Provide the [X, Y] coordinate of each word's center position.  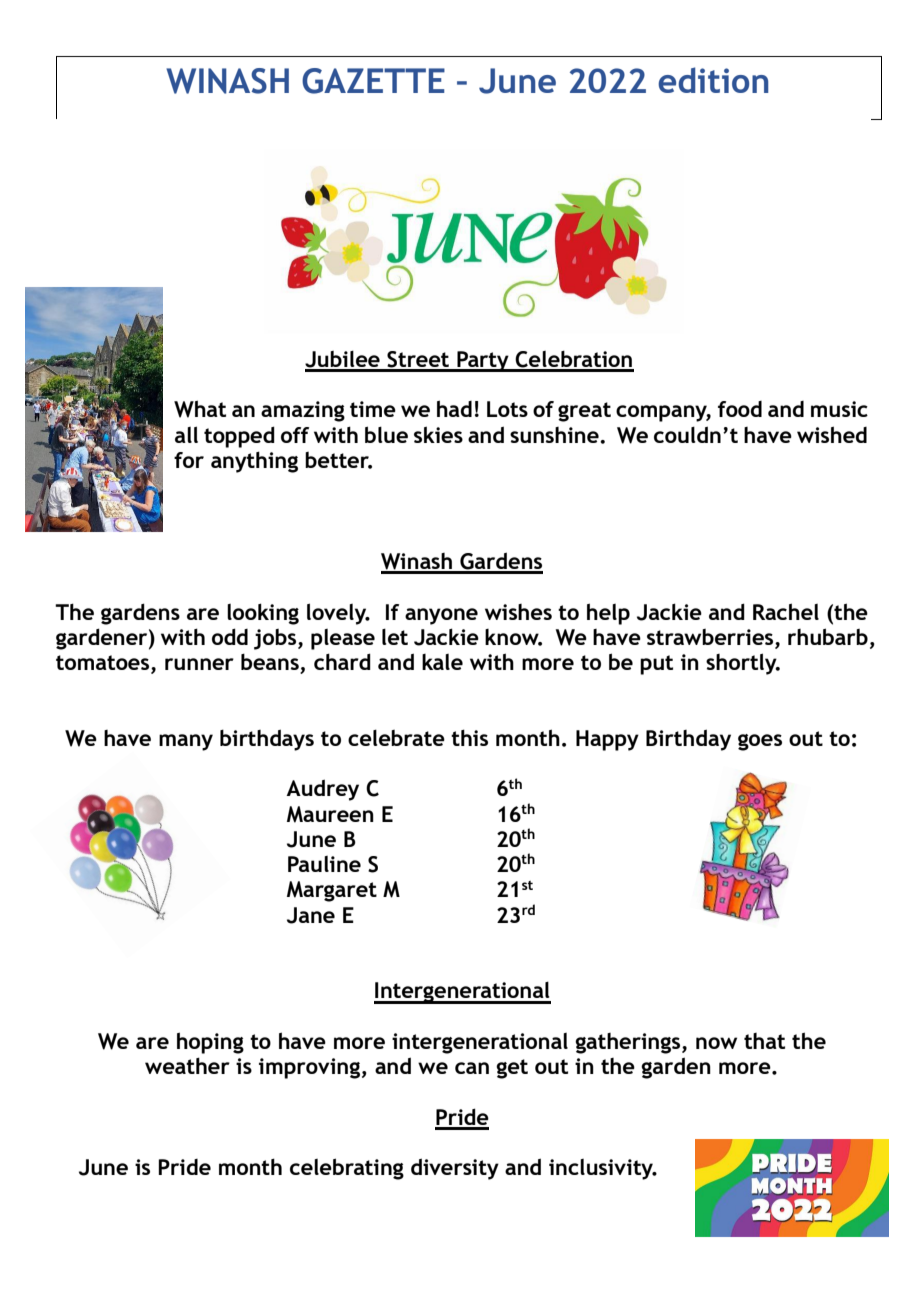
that [764, 1041]
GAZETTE [373, 81]
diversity [455, 1169]
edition [713, 80]
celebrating [347, 1169]
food [740, 409]
